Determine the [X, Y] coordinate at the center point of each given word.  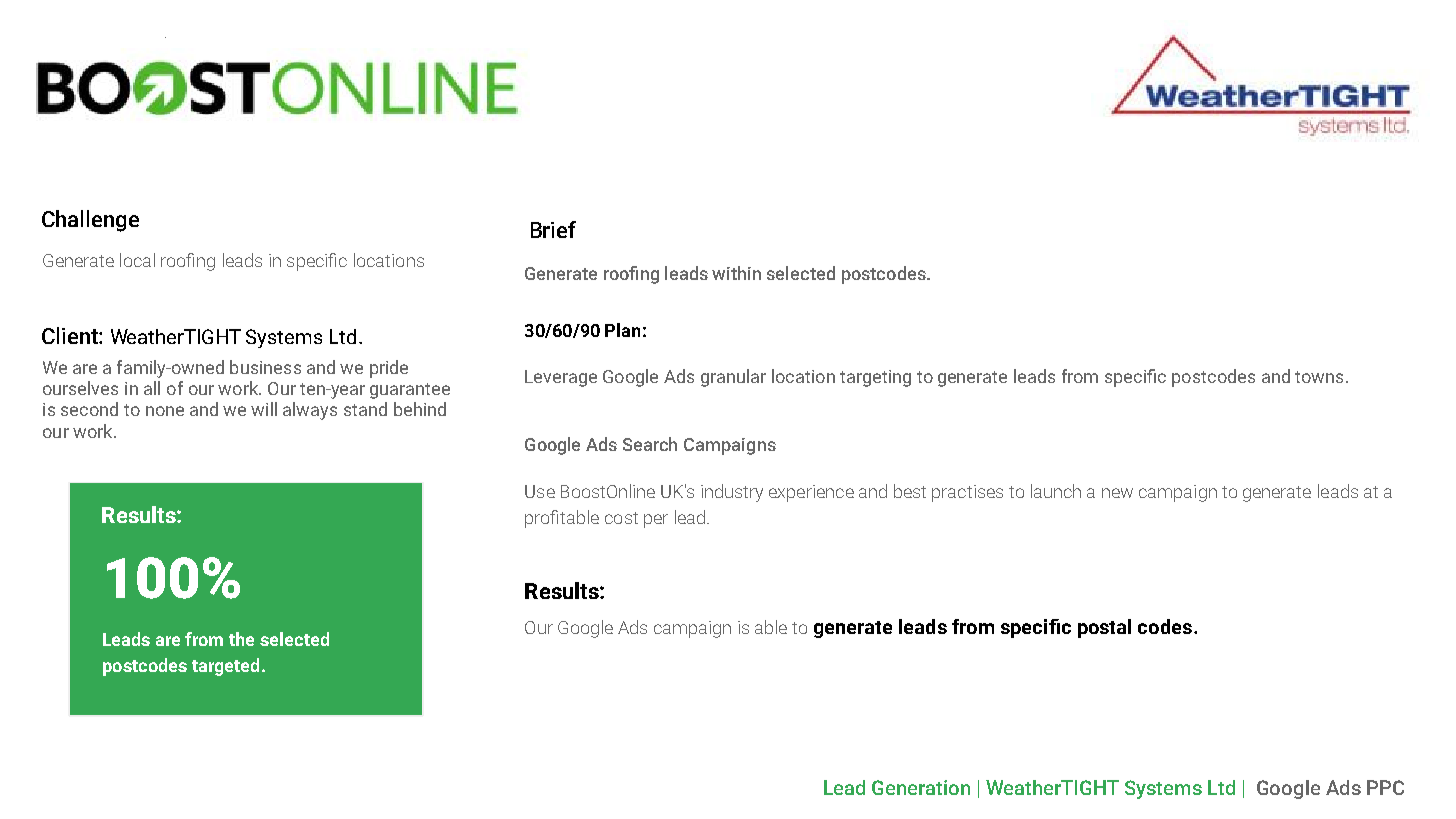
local [137, 260]
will [264, 409]
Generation [921, 787]
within [736, 273]
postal [1104, 628]
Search [650, 444]
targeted [225, 667]
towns [1319, 377]
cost [621, 518]
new [1117, 493]
